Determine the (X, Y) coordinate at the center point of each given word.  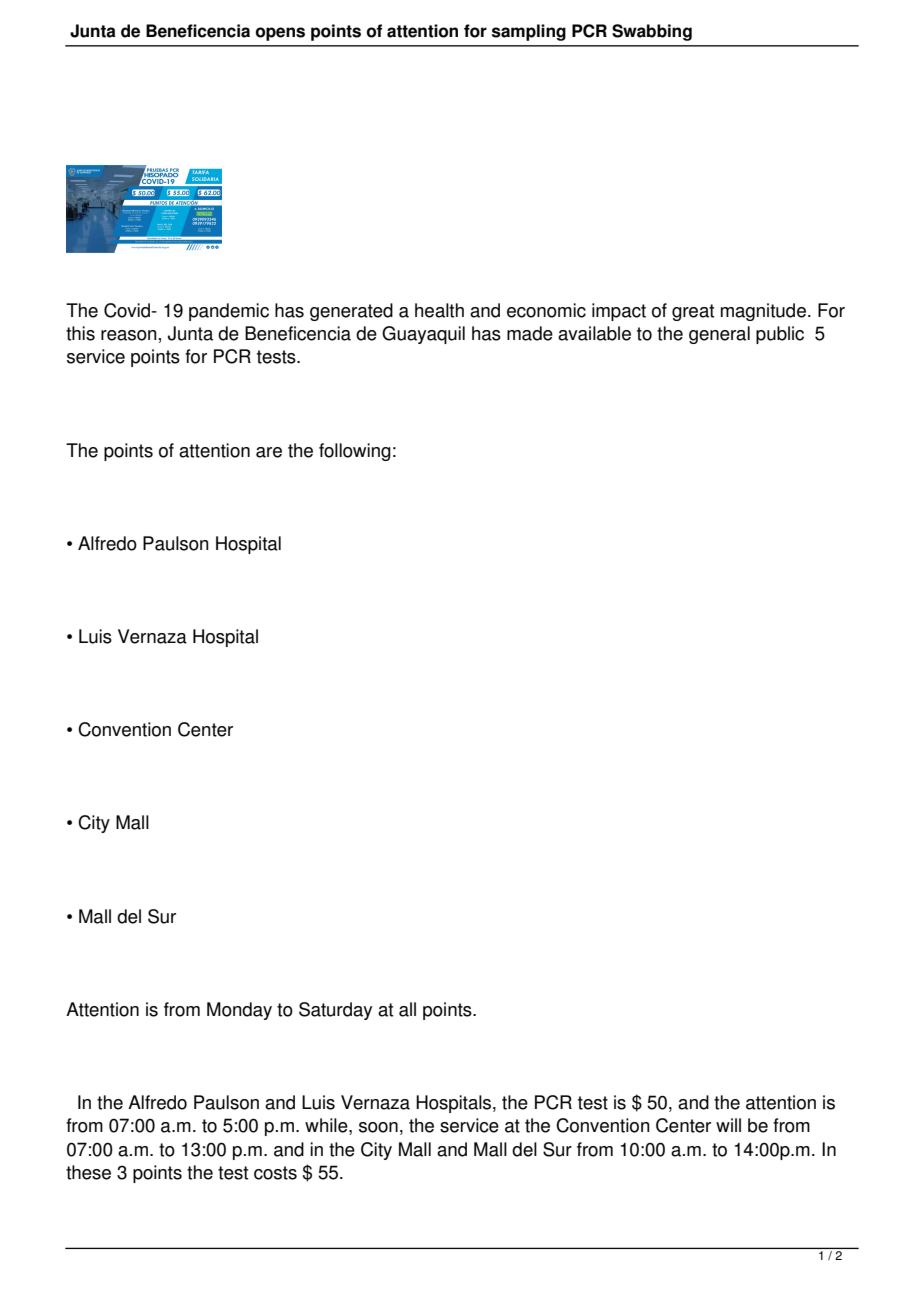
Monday (239, 1011)
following (355, 452)
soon (378, 1127)
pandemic (229, 312)
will (728, 1125)
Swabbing (652, 32)
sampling (529, 32)
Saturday (335, 1011)
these (88, 1172)
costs (275, 1173)
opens (280, 34)
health (439, 310)
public (780, 335)
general (719, 335)
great (693, 312)
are (269, 452)
